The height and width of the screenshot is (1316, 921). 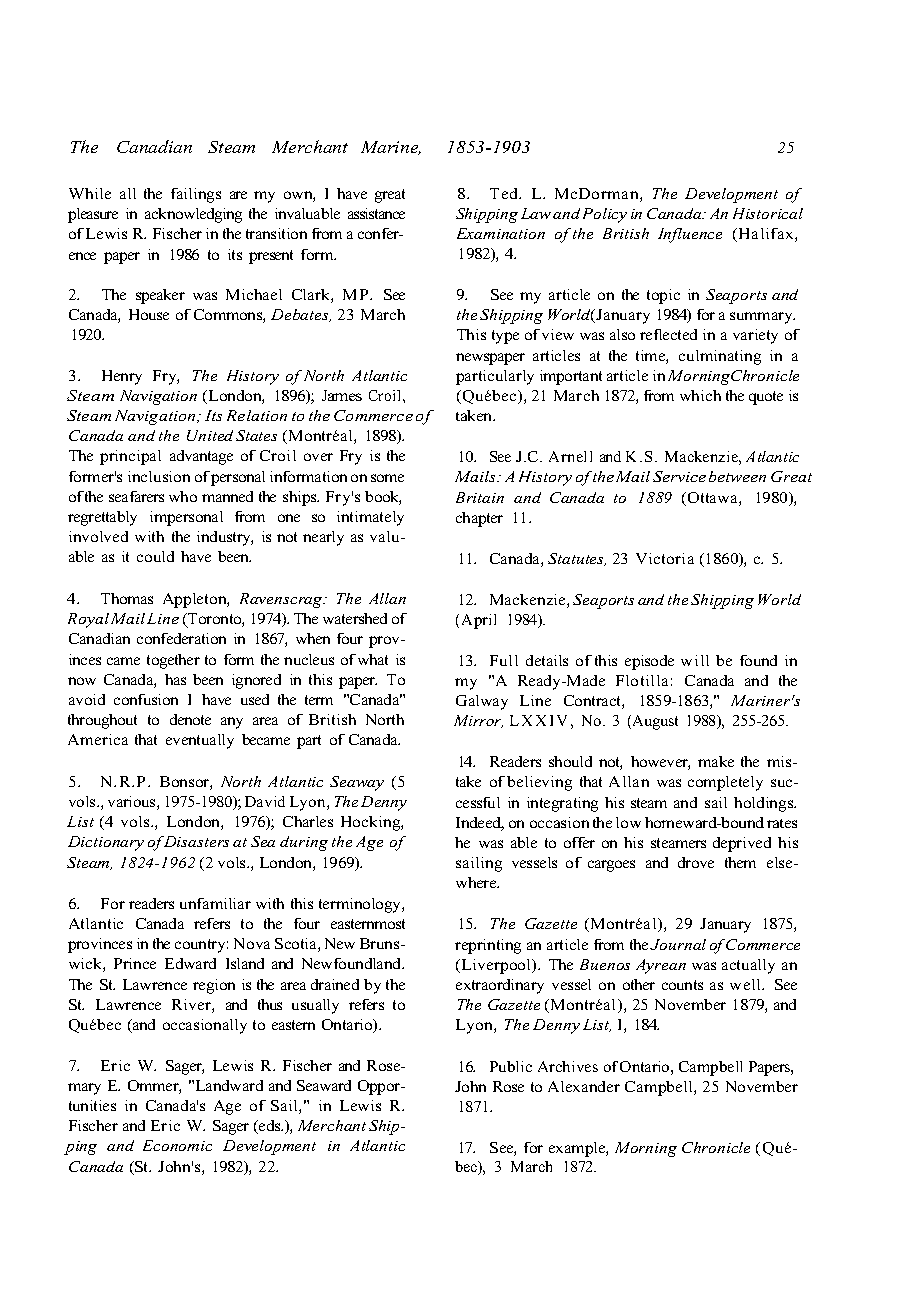 What do you see at coordinates (177, 1145) in the screenshot?
I see `Economic` at bounding box center [177, 1145].
